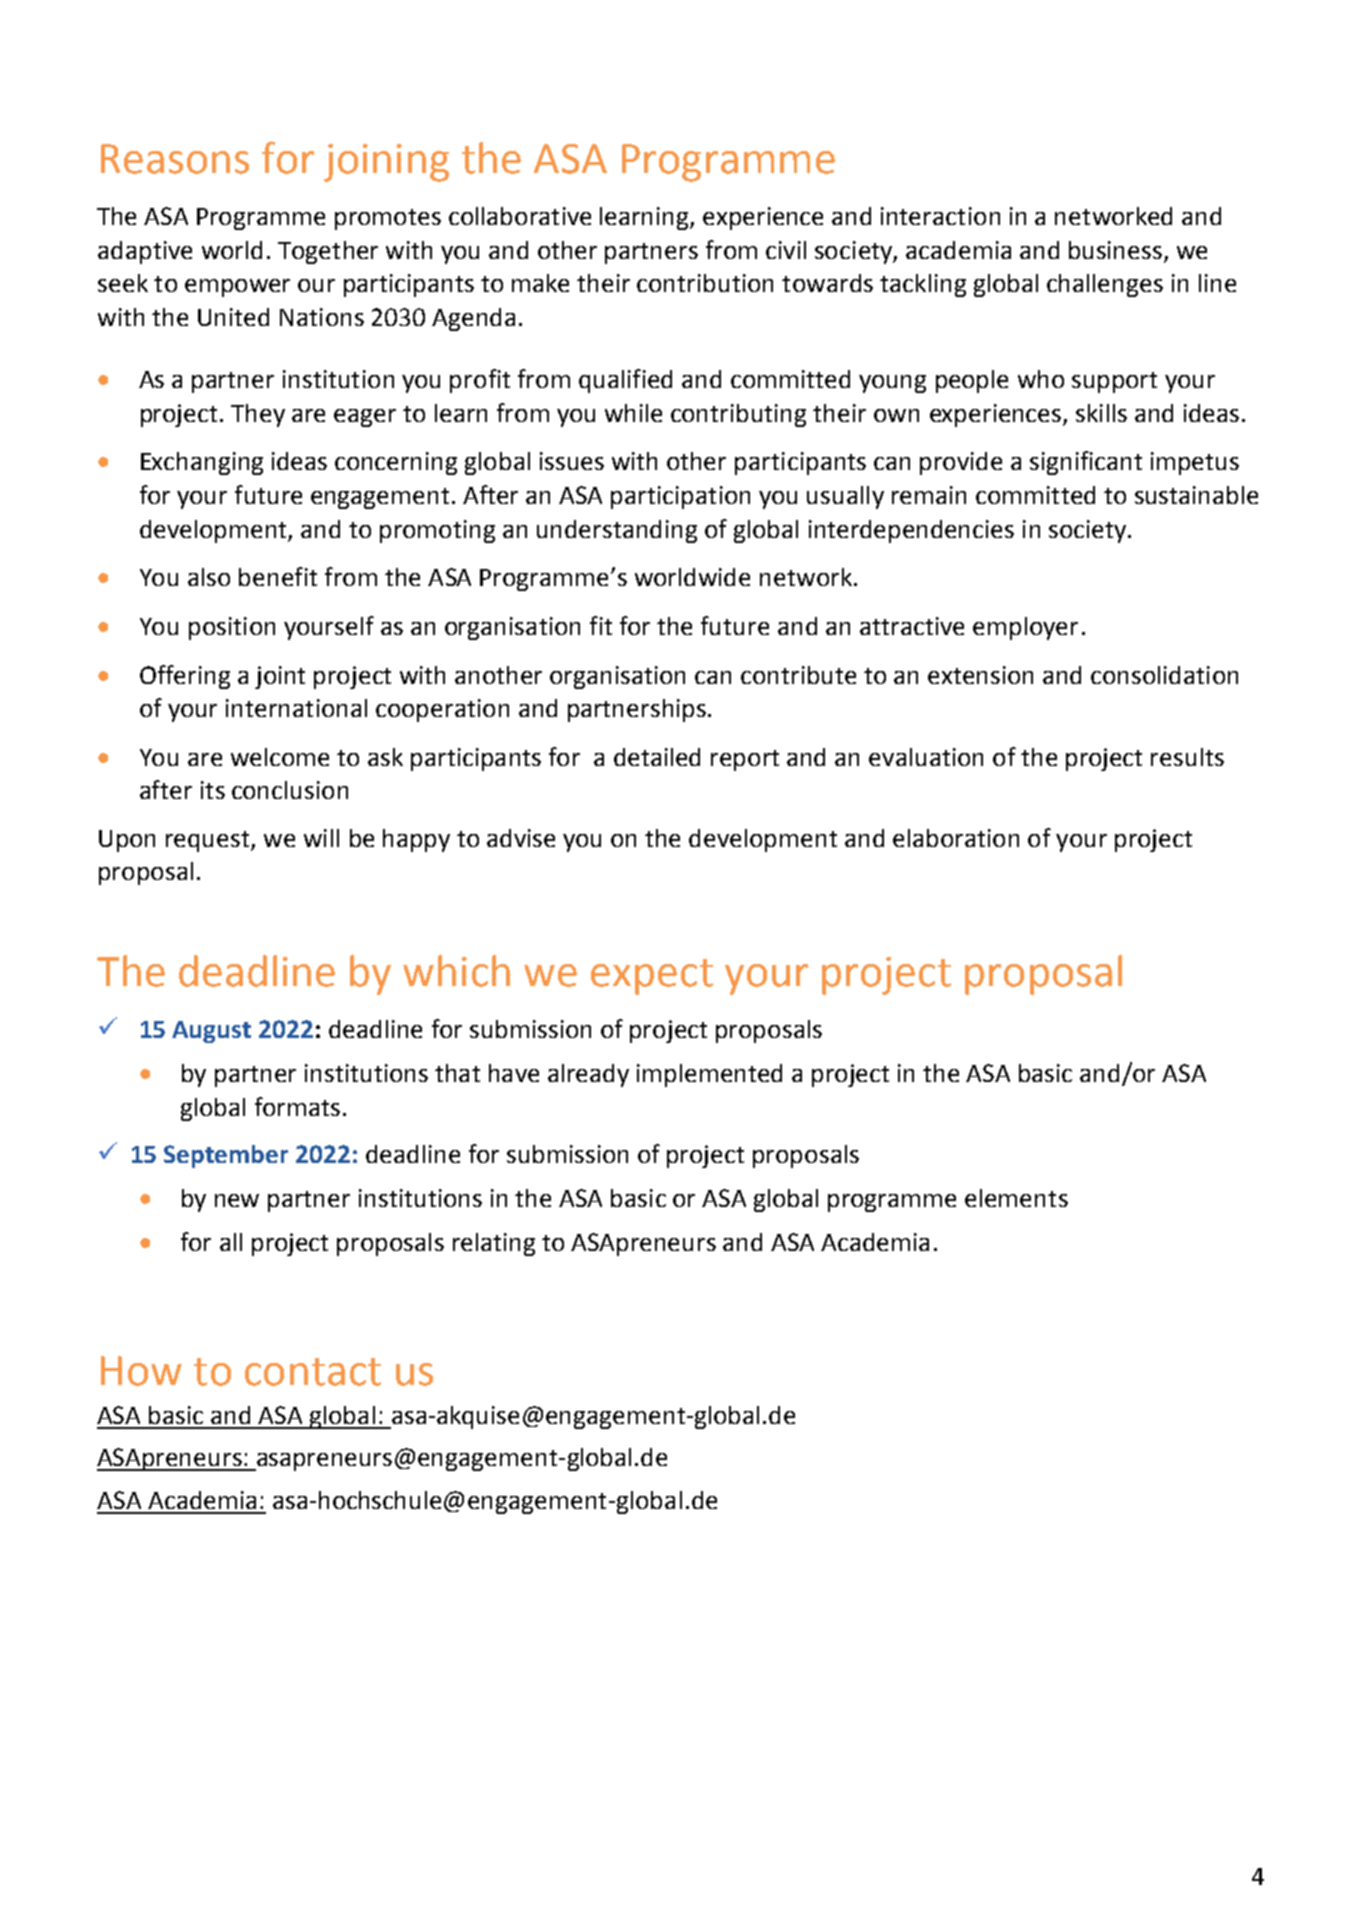  What do you see at coordinates (1187, 757) in the document?
I see `results` at bounding box center [1187, 757].
